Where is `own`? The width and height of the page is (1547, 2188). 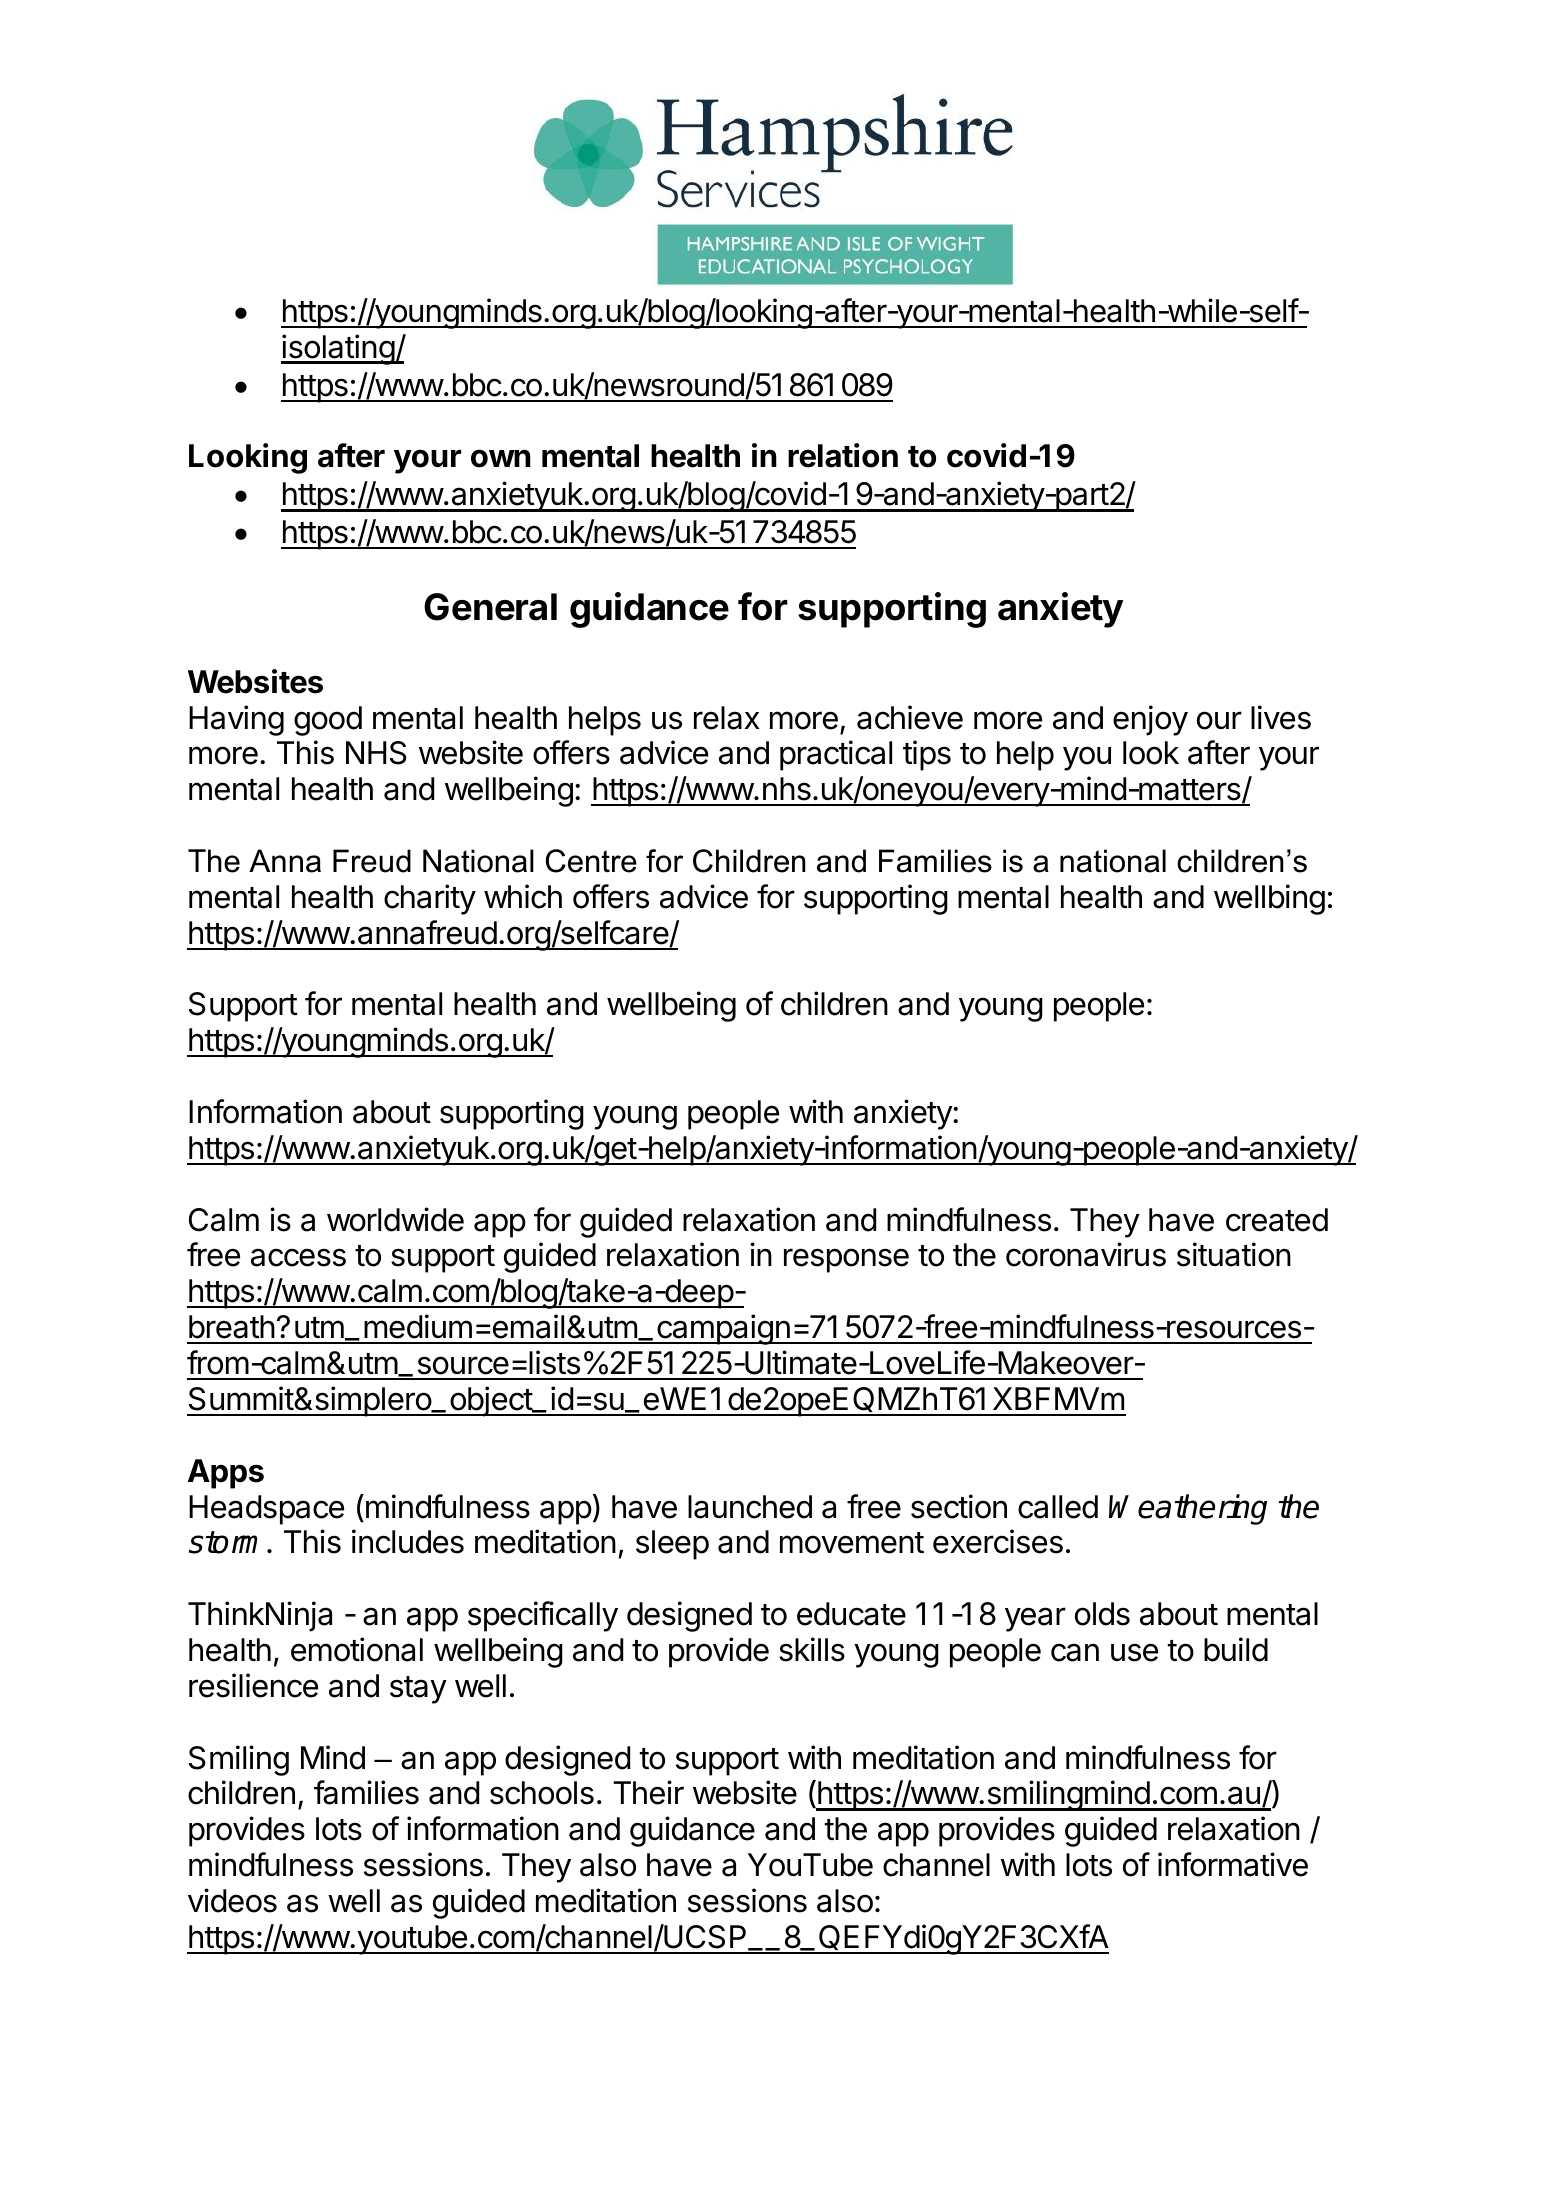 own is located at coordinates (501, 458).
